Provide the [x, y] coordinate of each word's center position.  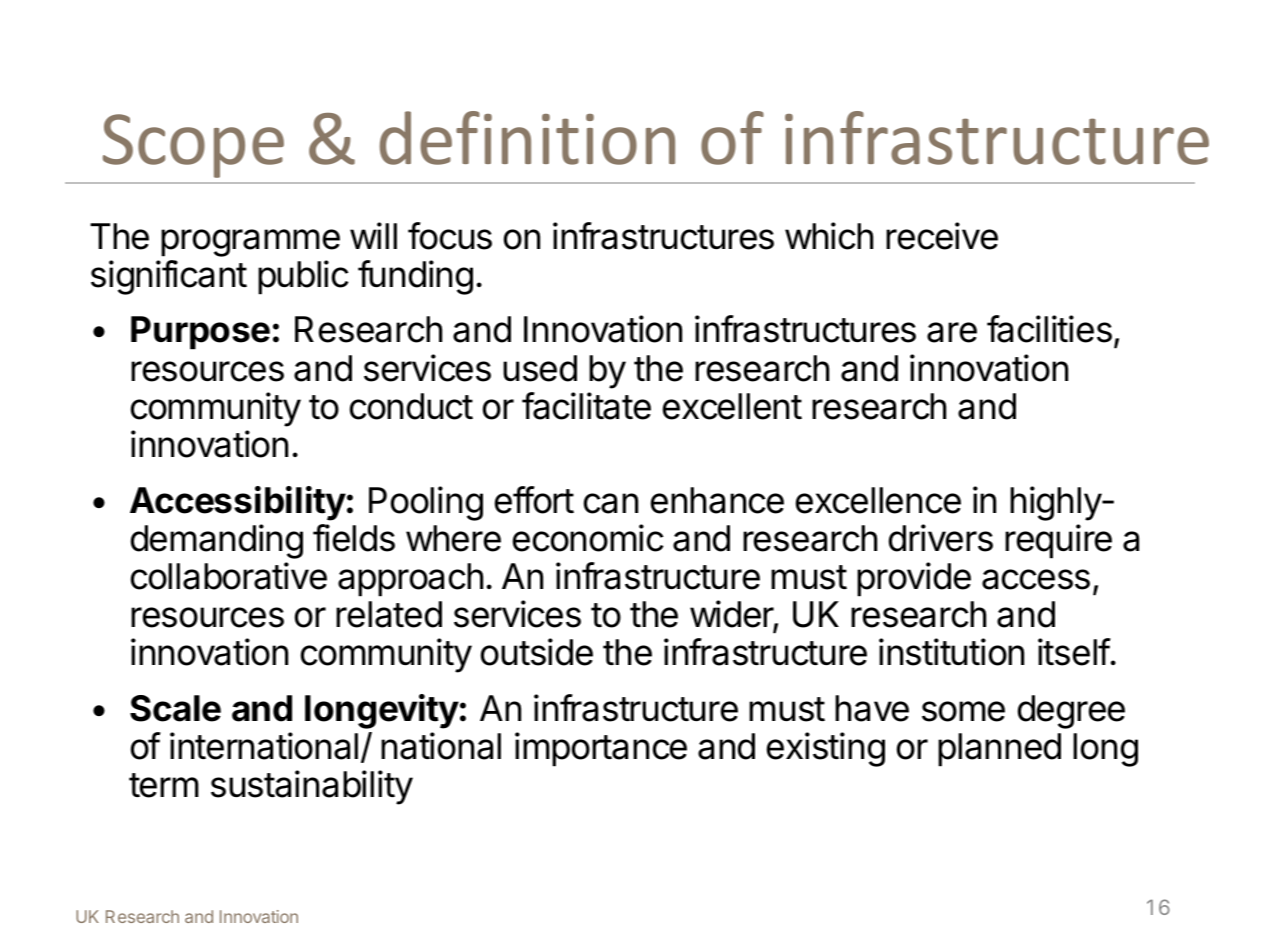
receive [942, 236]
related [389, 614]
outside [537, 652]
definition [527, 138]
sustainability [312, 787]
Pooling [426, 503]
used [540, 368]
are [952, 332]
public [303, 277]
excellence [878, 500]
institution [951, 652]
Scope [193, 146]
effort [534, 500]
